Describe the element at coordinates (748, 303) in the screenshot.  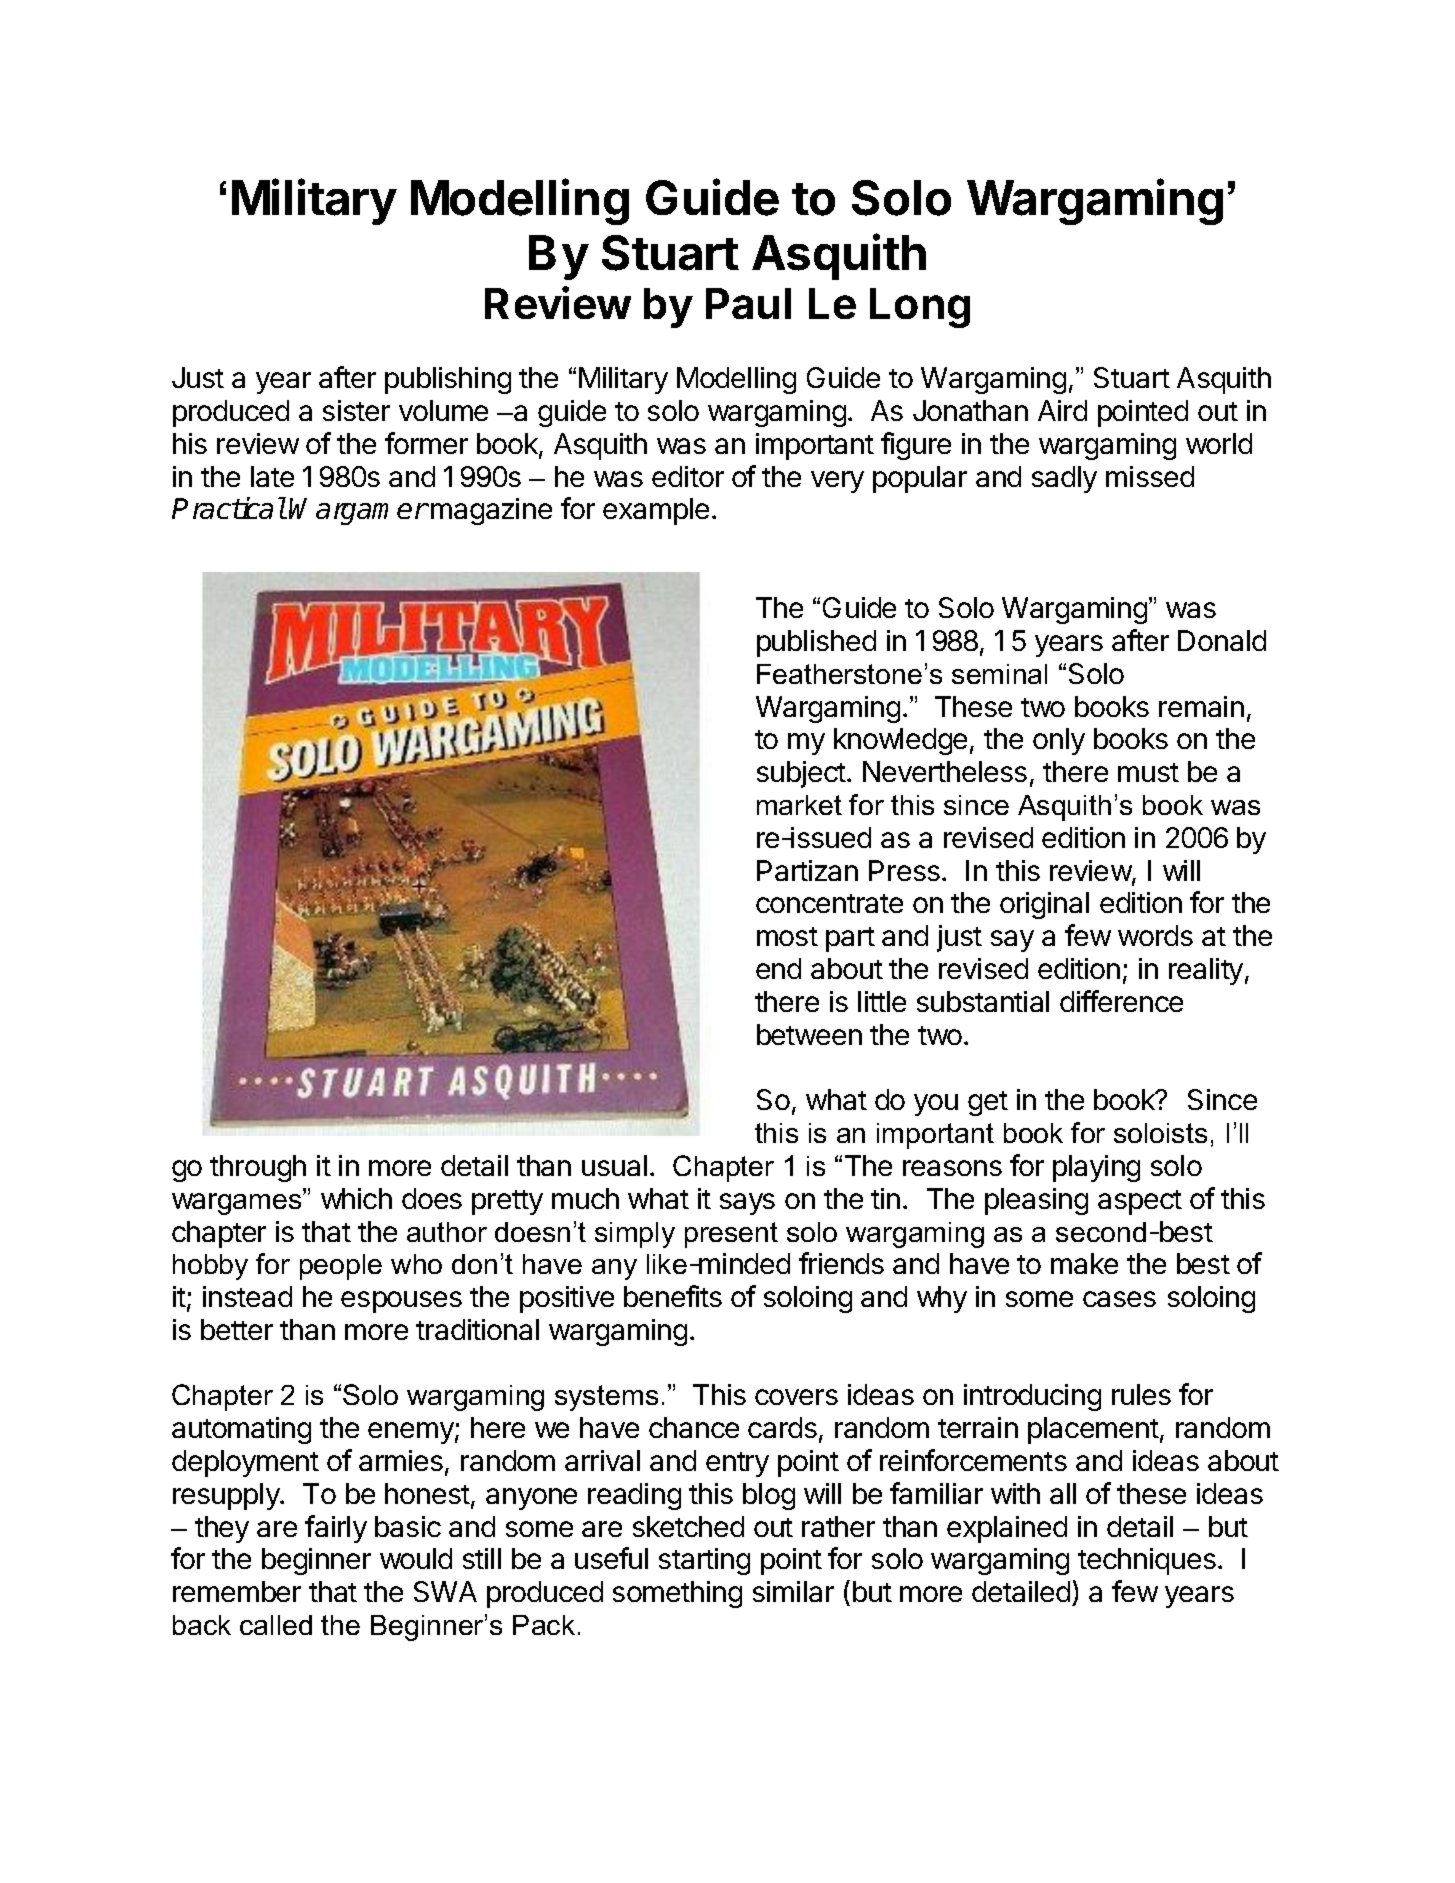
I see `Paul` at that location.
